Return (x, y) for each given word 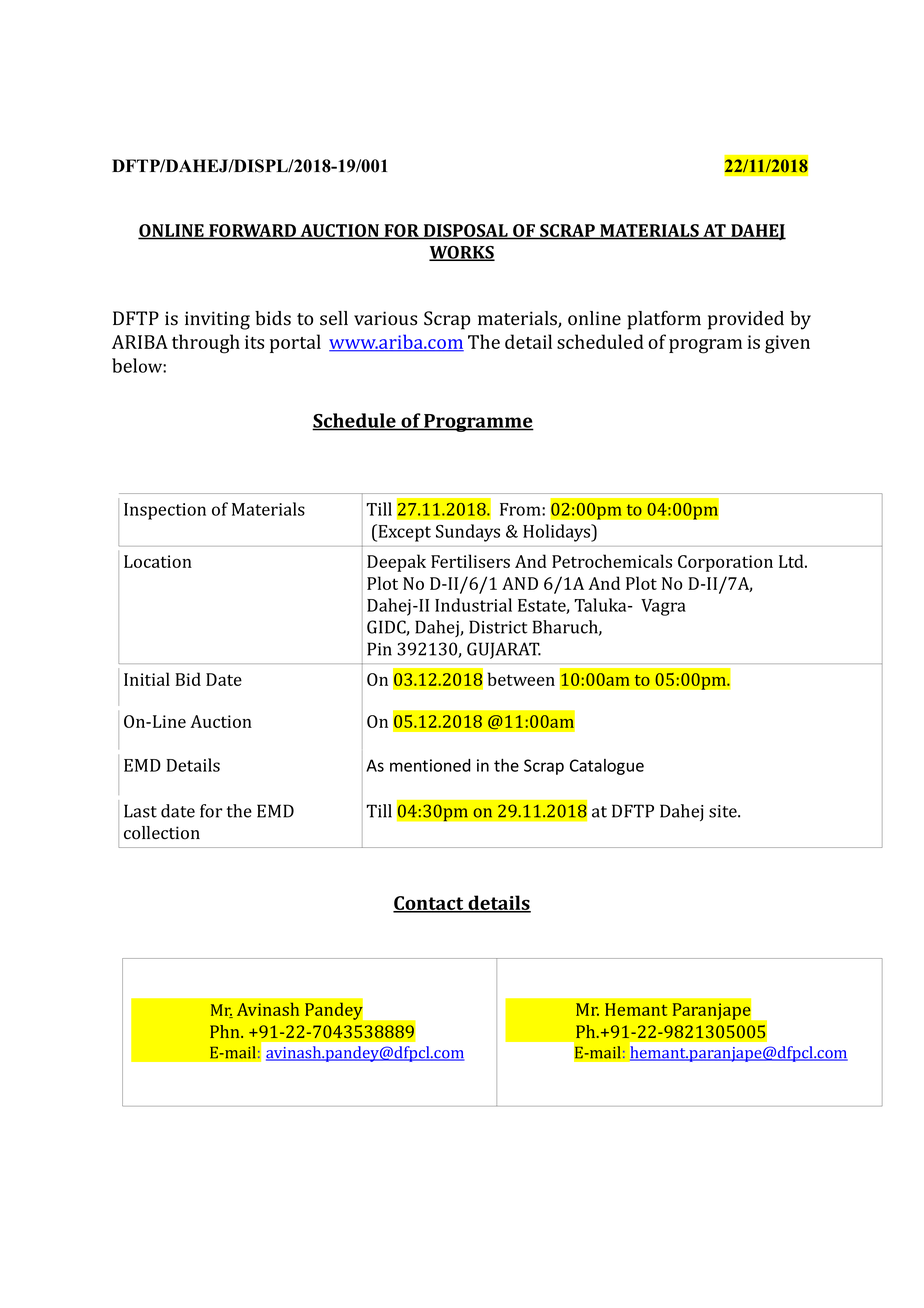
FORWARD (252, 231)
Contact (429, 904)
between (521, 679)
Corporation (725, 563)
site (724, 811)
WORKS (462, 253)
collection (162, 833)
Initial (147, 679)
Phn (226, 1031)
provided (746, 320)
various (385, 318)
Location (158, 561)
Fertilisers (470, 561)
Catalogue (607, 767)
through (206, 344)
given (787, 344)
